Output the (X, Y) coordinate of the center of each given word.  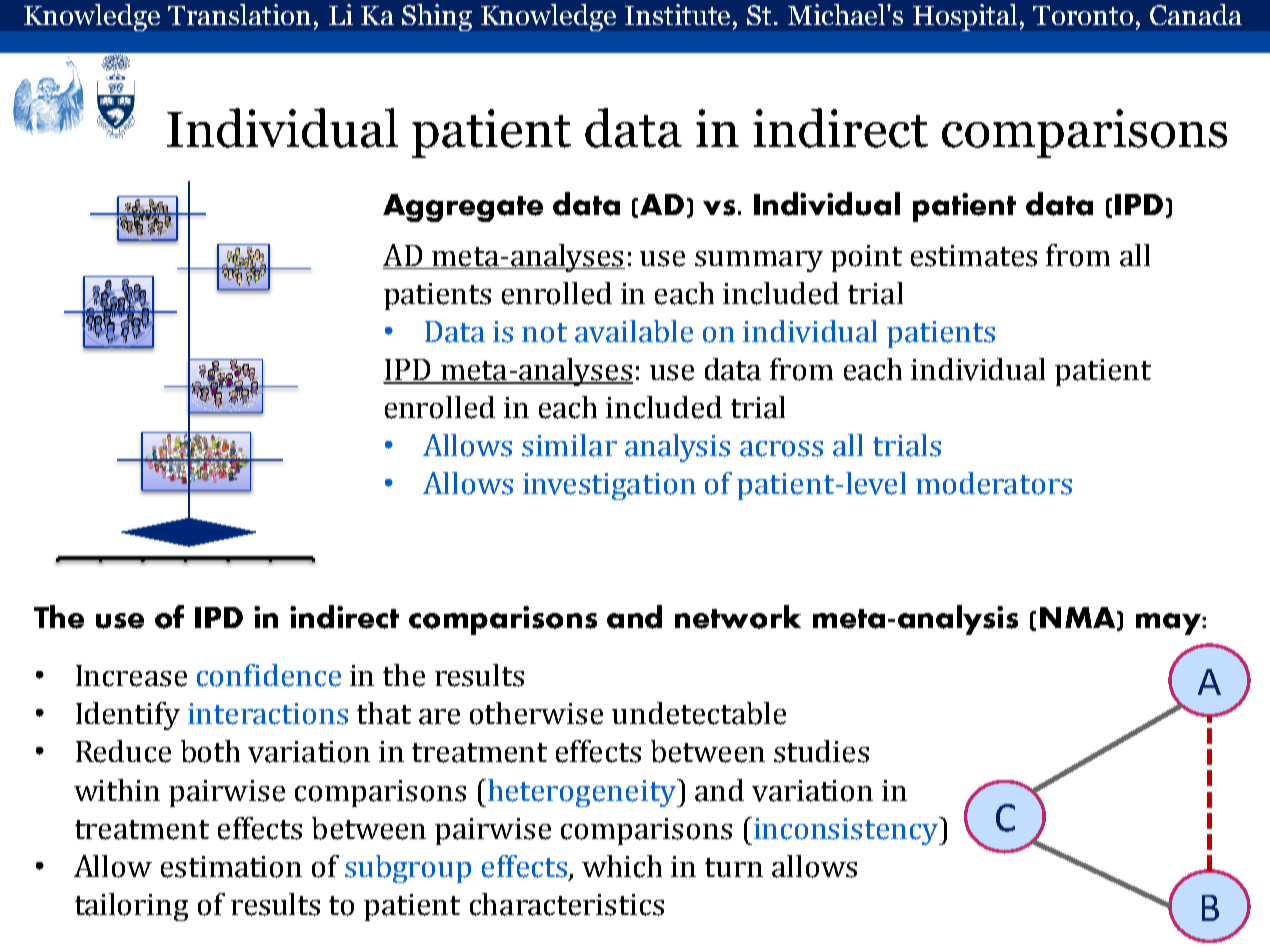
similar (569, 445)
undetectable (699, 713)
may (1169, 624)
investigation (609, 486)
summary (759, 261)
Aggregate (463, 208)
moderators (994, 483)
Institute (679, 14)
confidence (269, 675)
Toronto (1083, 15)
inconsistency (847, 831)
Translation (239, 14)
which (622, 866)
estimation (231, 867)
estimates (974, 256)
